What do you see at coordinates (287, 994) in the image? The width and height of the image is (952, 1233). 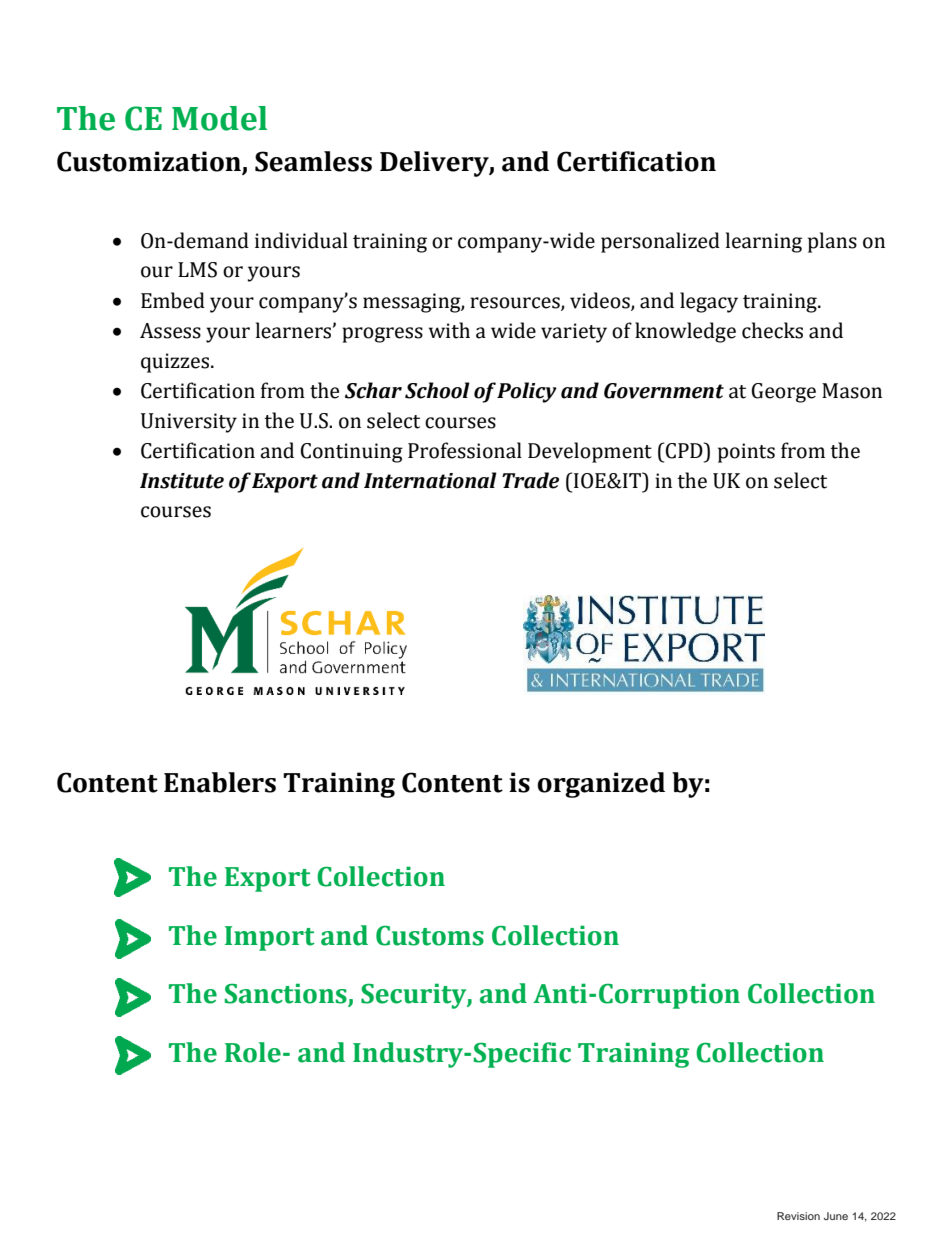 I see `Sanctions` at bounding box center [287, 994].
